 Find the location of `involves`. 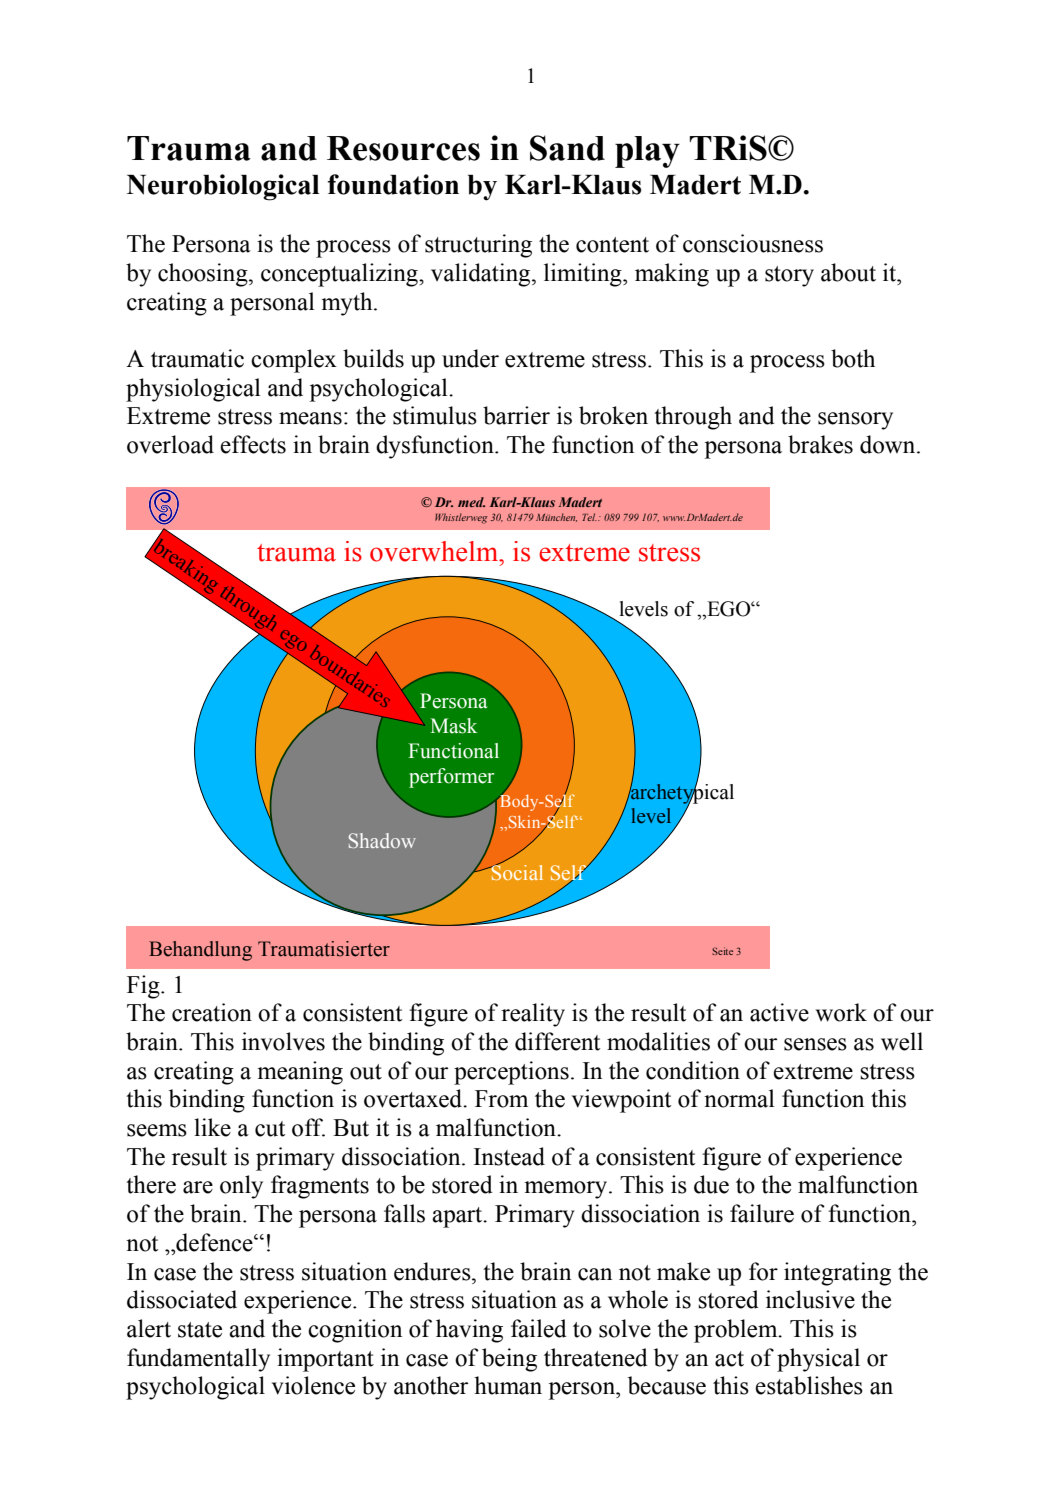

involves is located at coordinates (283, 1041).
